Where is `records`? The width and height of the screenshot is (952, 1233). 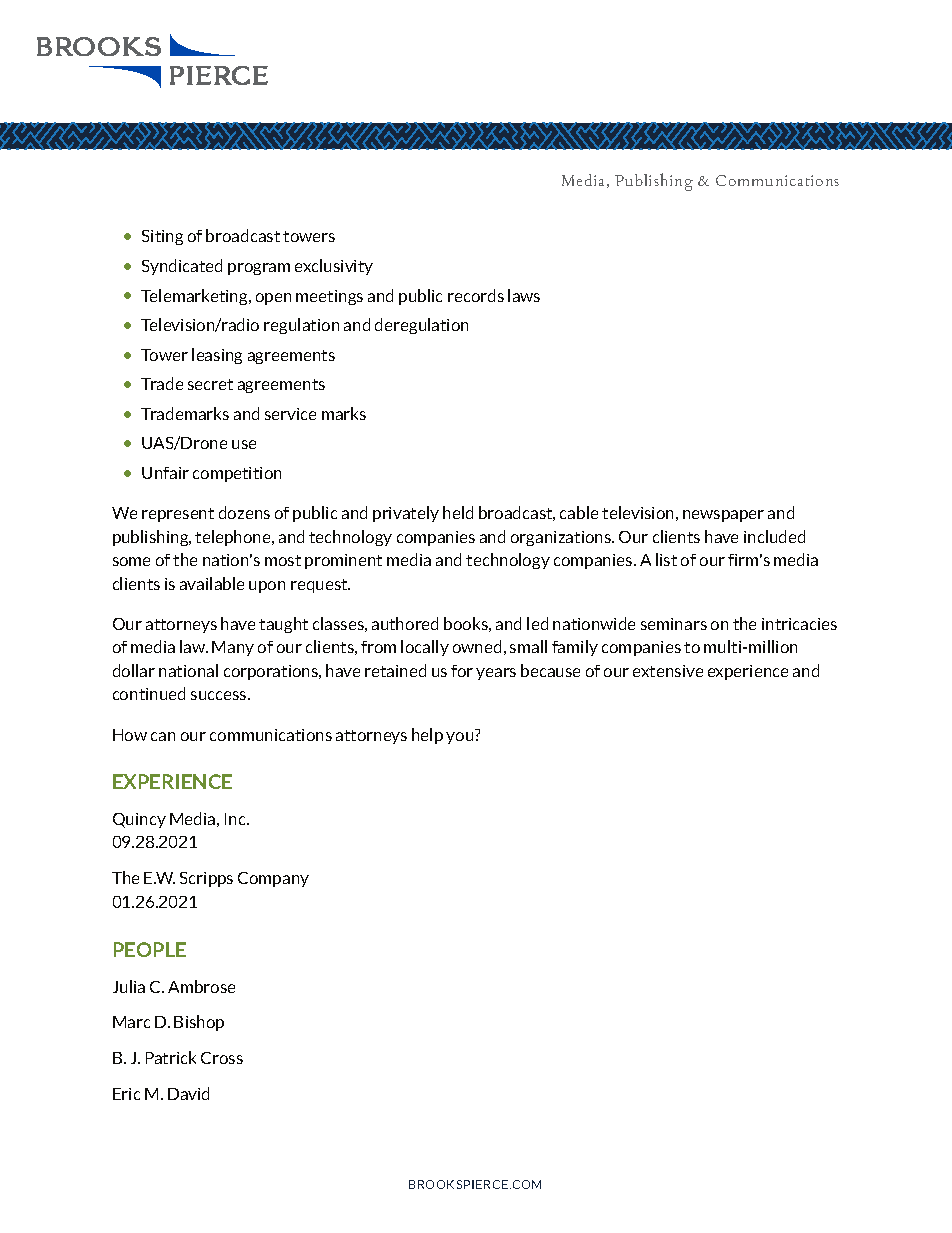 records is located at coordinates (476, 295).
